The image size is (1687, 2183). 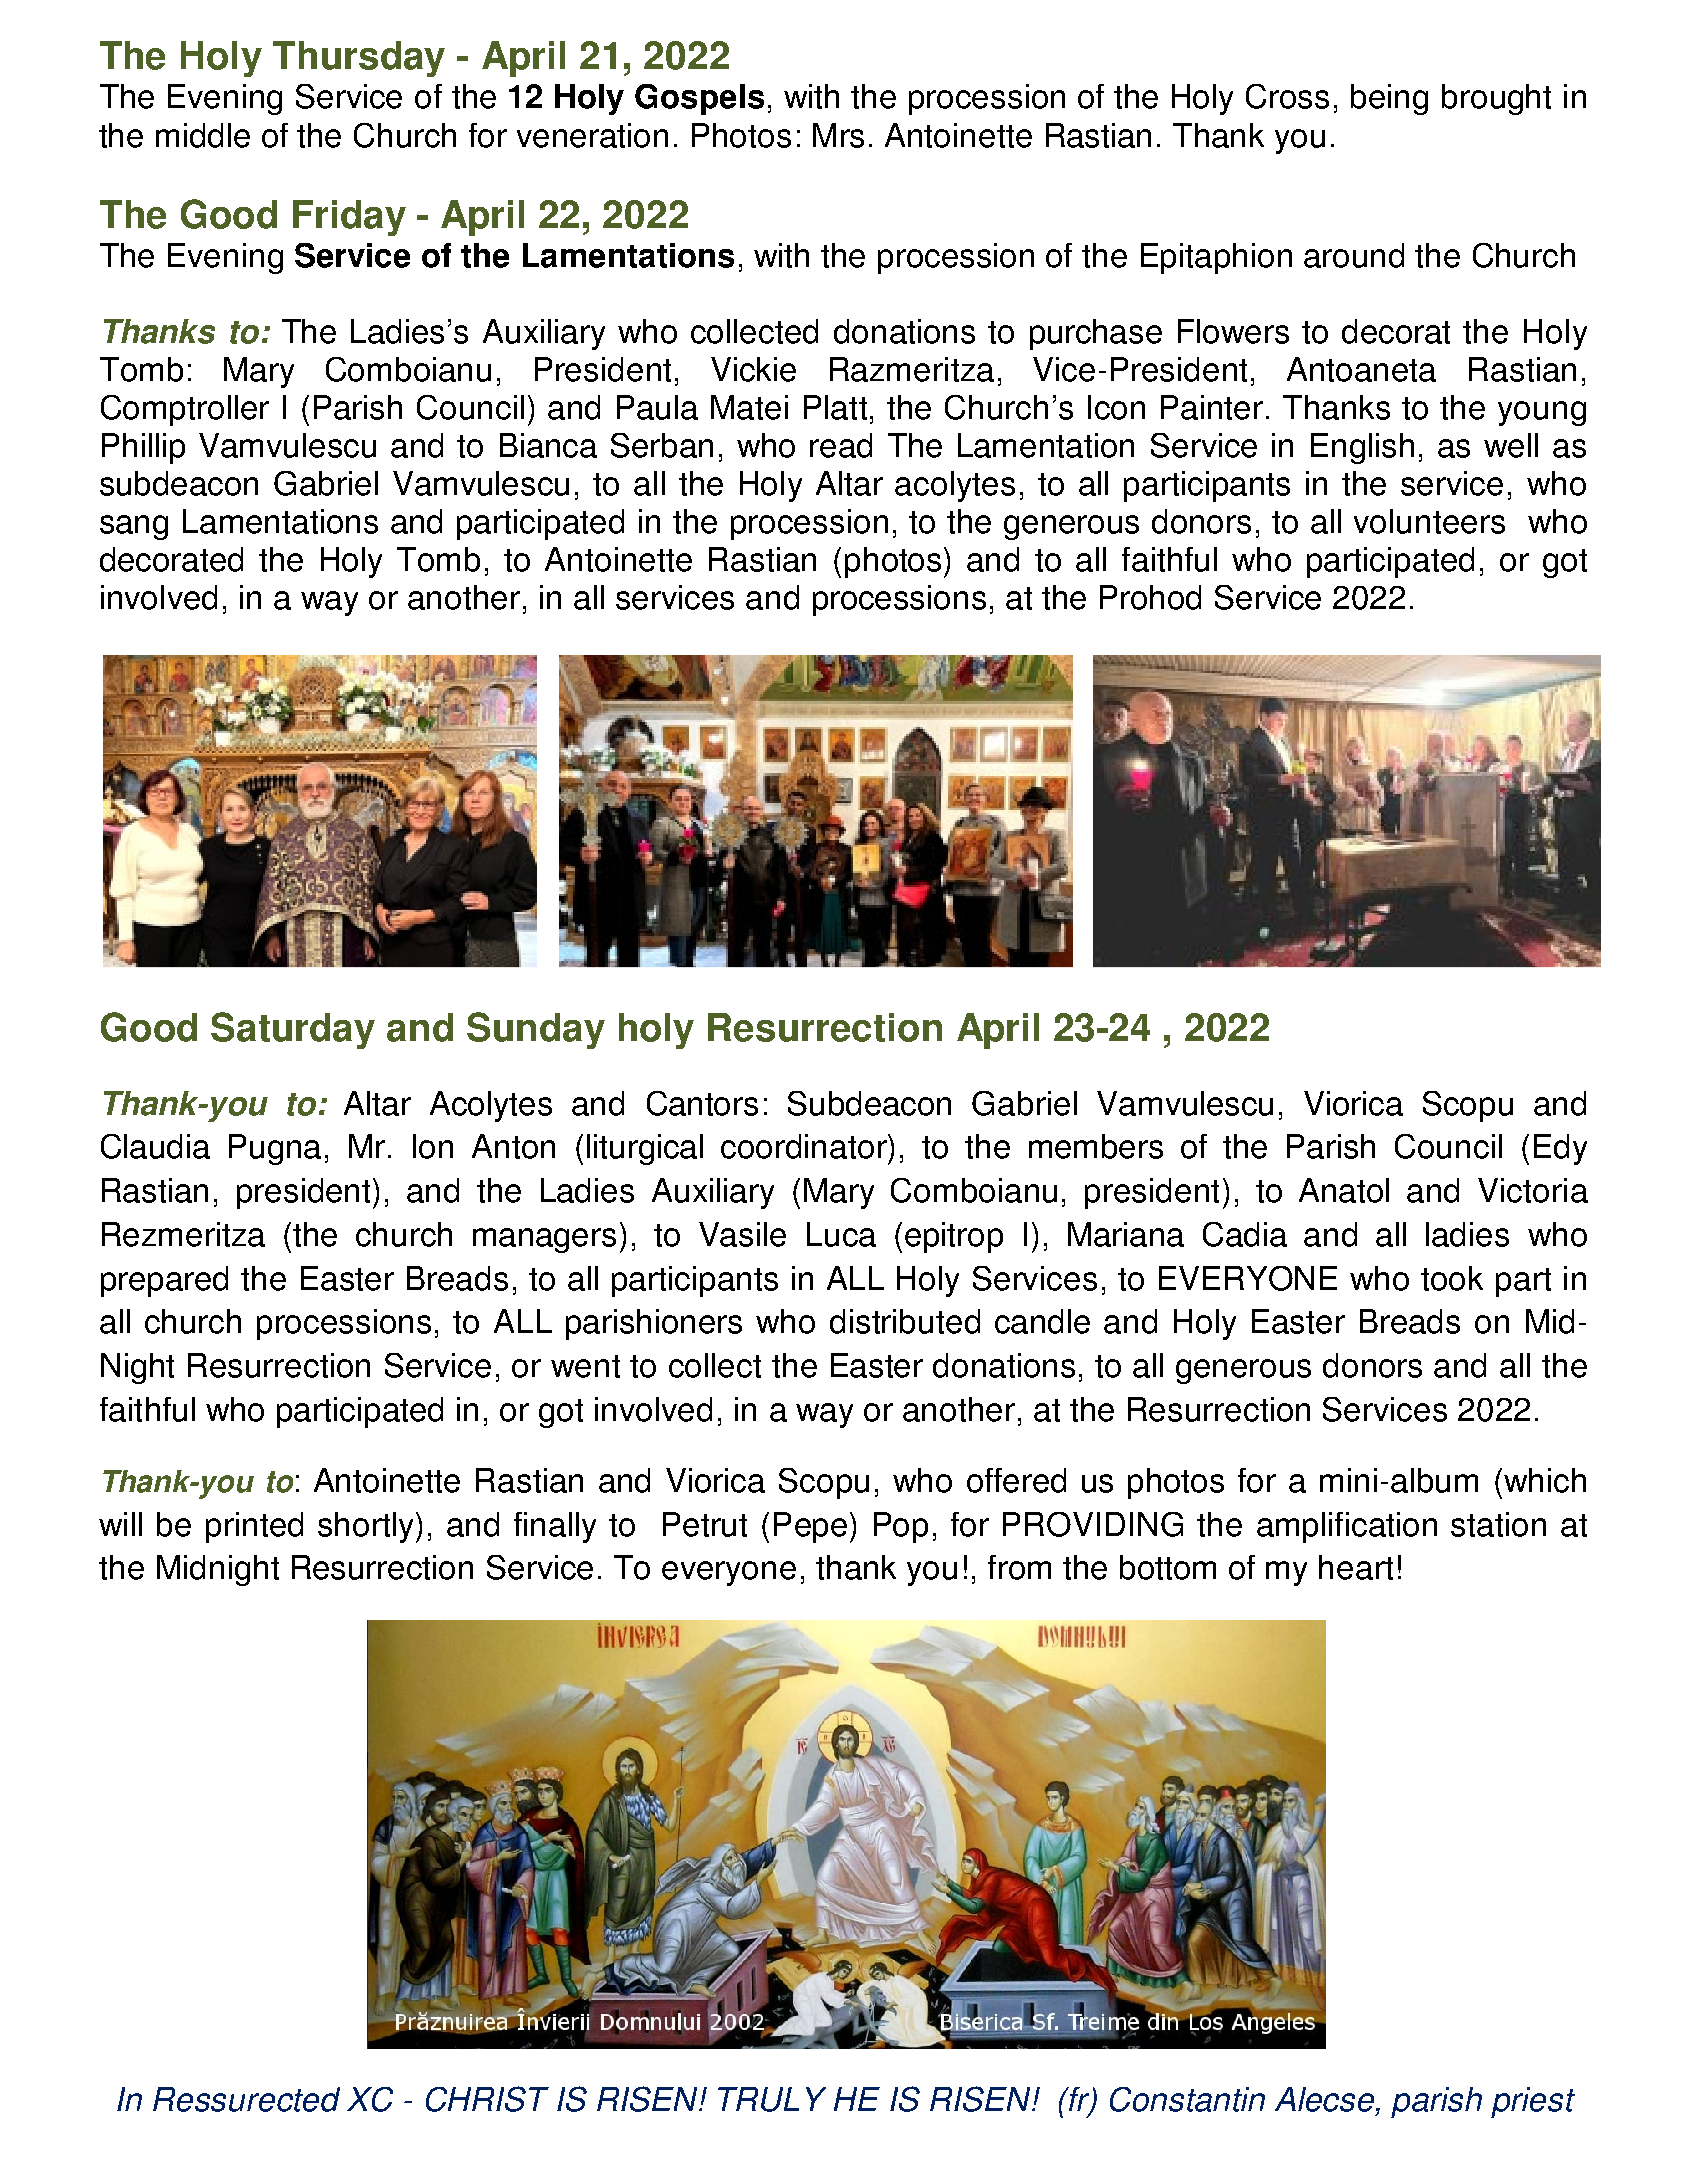 I want to click on middle, so click(x=203, y=135).
